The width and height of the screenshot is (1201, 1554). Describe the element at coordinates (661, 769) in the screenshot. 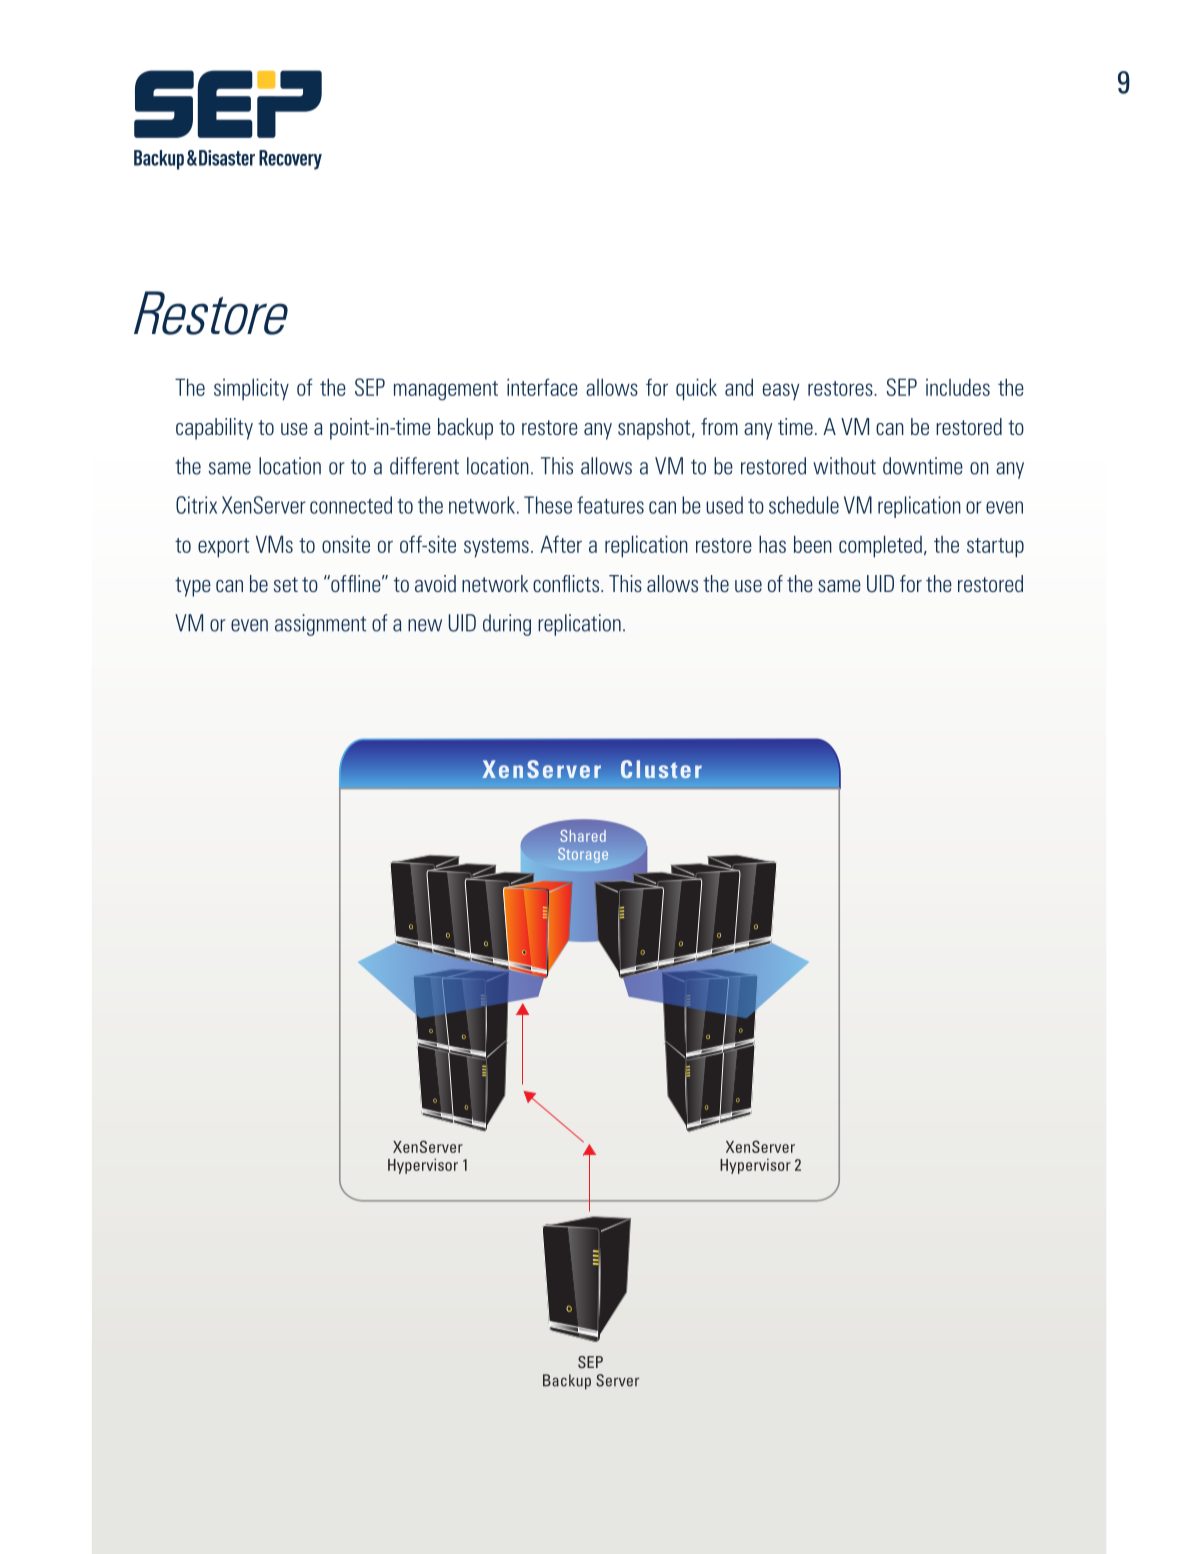

I see `Cluster` at that location.
